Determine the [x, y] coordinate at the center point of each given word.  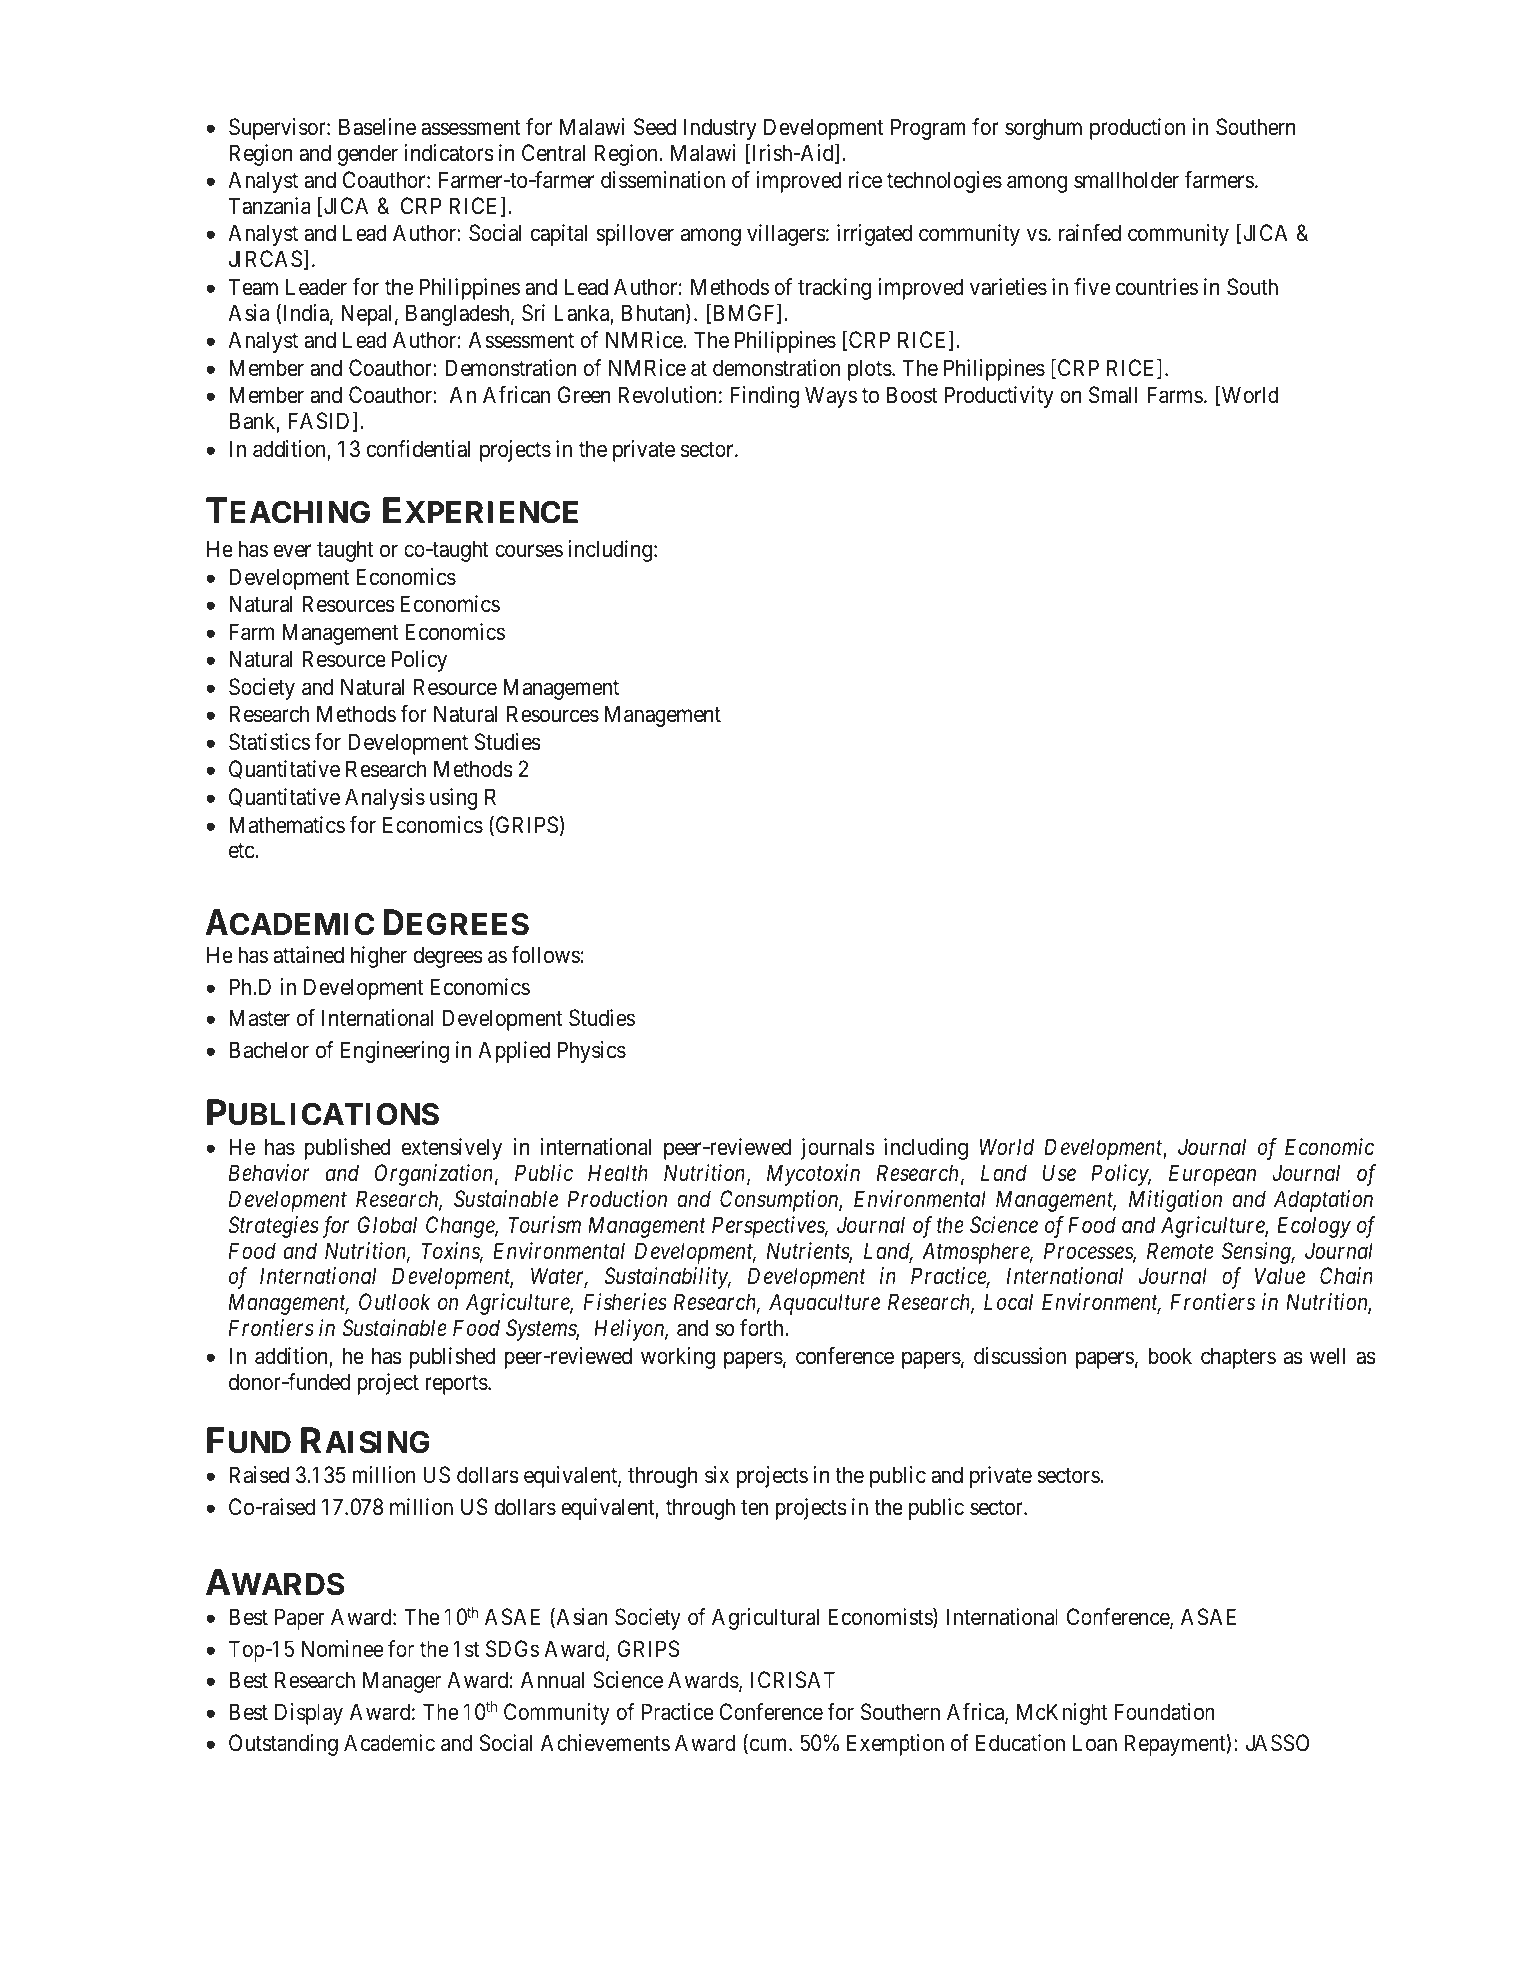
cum [768, 1746]
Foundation [1165, 1712]
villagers [786, 235]
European [1212, 1175]
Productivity [998, 397]
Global [387, 1225]
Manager [402, 1682]
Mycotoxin [813, 1175]
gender [368, 155]
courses [529, 551]
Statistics [269, 742]
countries [1157, 287]
